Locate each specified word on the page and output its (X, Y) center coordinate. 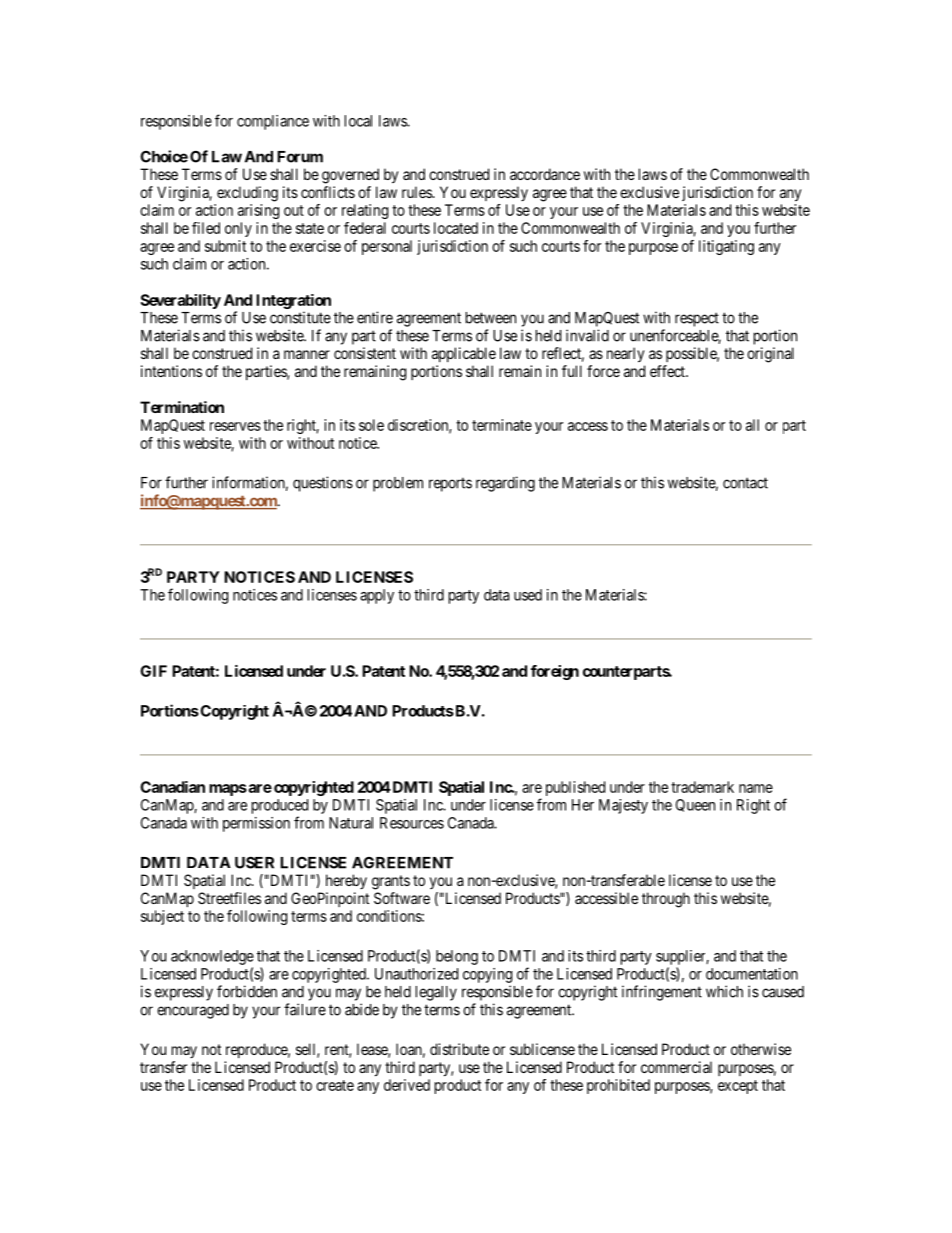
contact (745, 483)
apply (377, 596)
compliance (273, 122)
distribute (459, 1049)
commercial (676, 1067)
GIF (153, 671)
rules (417, 192)
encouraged (193, 1011)
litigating (726, 247)
